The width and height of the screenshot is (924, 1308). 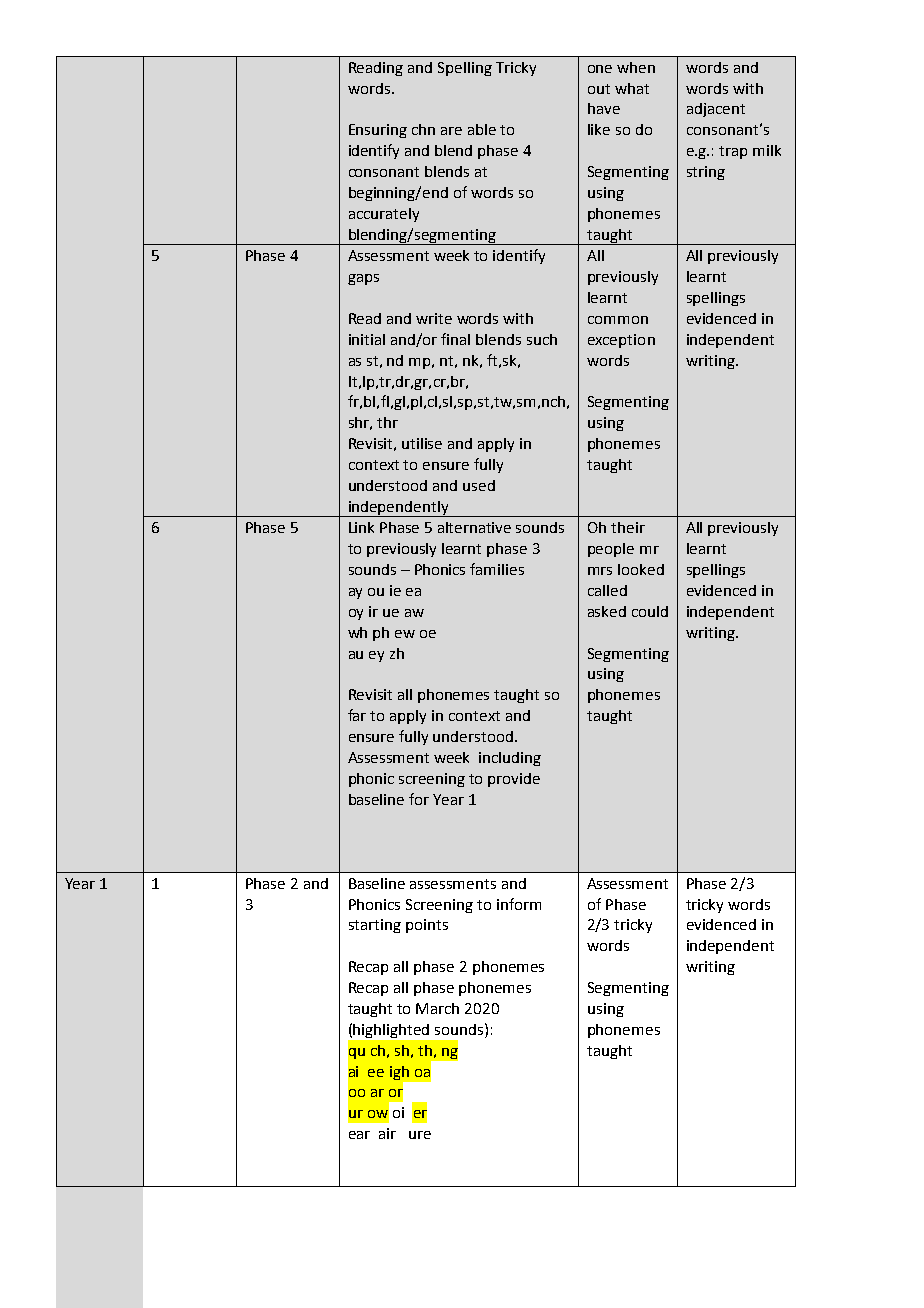 What do you see at coordinates (599, 89) in the screenshot?
I see `out` at bounding box center [599, 89].
